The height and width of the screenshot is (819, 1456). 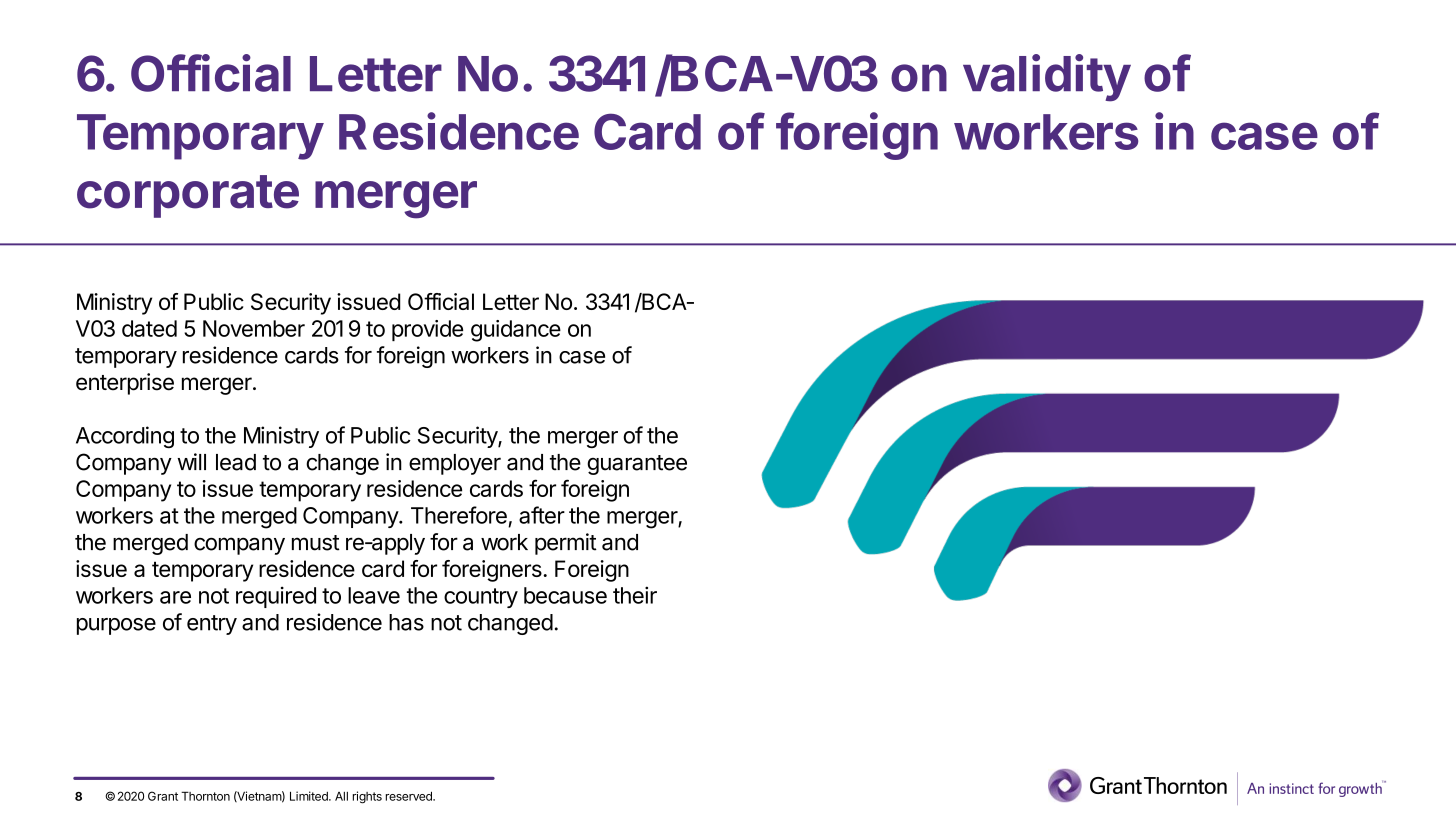 What do you see at coordinates (635, 595) in the screenshot?
I see `their` at bounding box center [635, 595].
